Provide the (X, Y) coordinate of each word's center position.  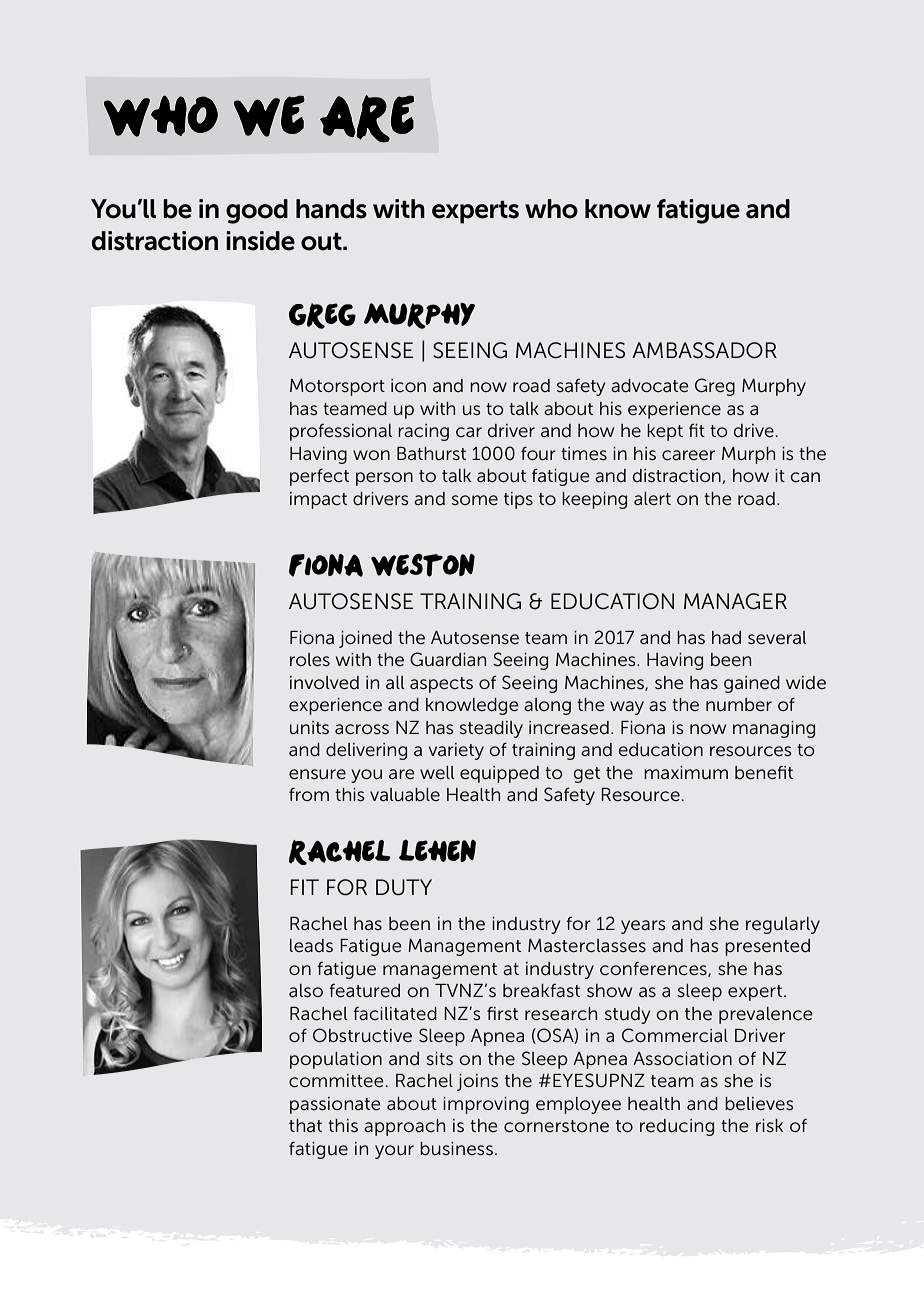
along (547, 706)
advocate (650, 386)
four (538, 453)
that (305, 1125)
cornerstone (556, 1126)
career (688, 455)
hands (331, 209)
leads (311, 946)
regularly (783, 925)
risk (769, 1125)
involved (324, 683)
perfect (319, 477)
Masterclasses (587, 946)
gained (752, 684)
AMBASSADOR (704, 350)
